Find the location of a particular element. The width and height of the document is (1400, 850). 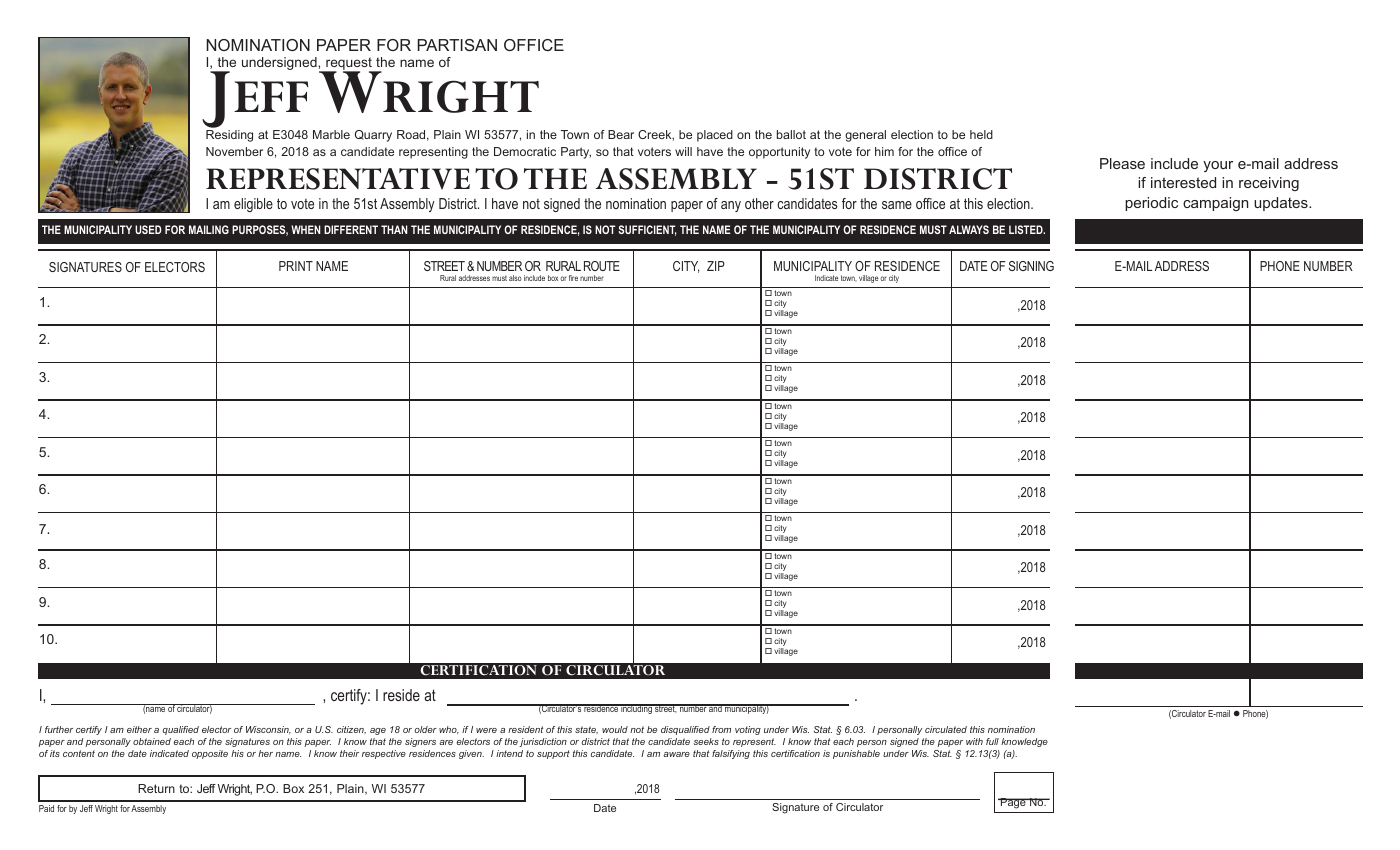

either is located at coordinates (139, 729).
